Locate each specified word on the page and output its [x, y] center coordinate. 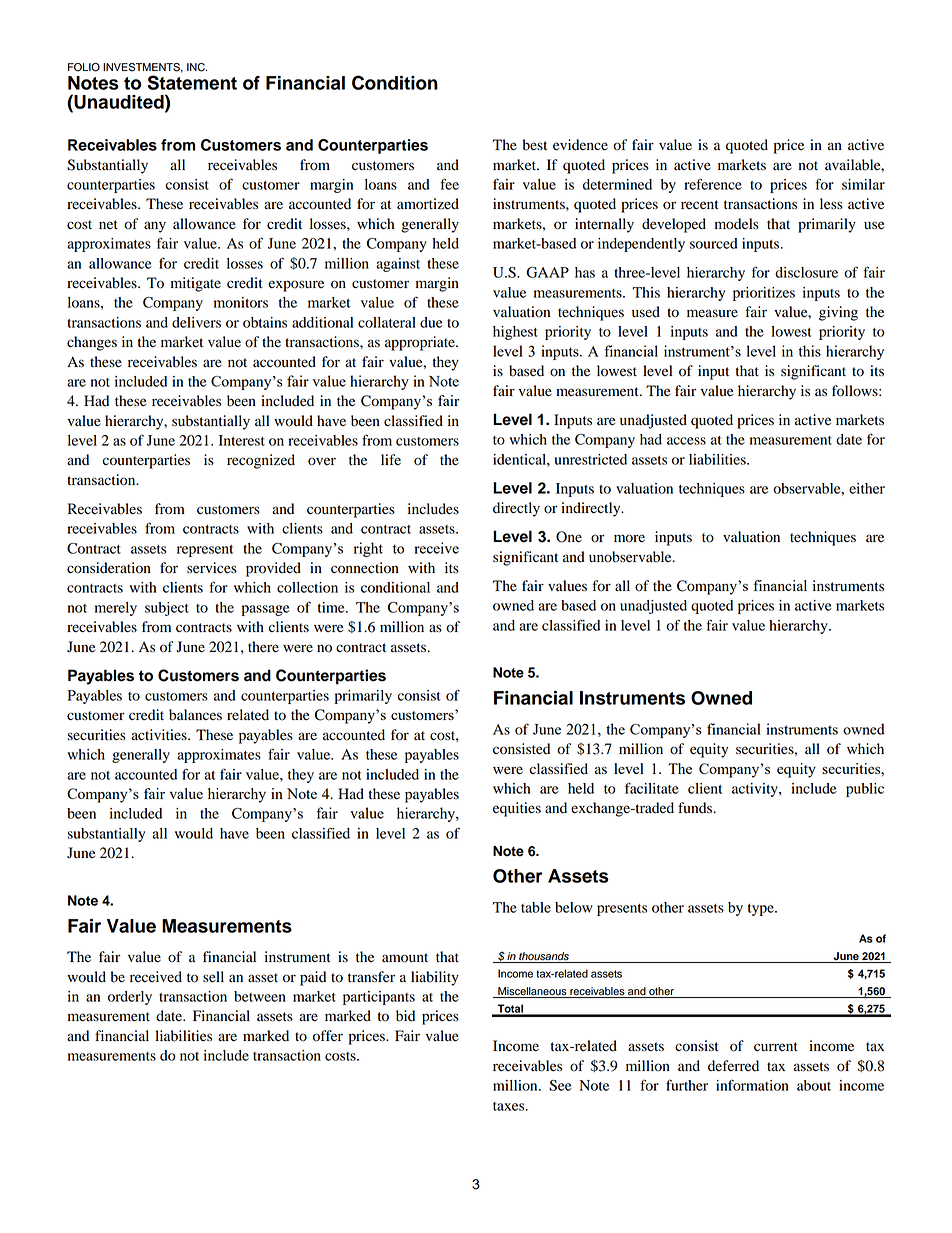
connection [365, 568]
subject [167, 609]
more [629, 538]
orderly [130, 998]
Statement [192, 82]
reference [713, 184]
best [535, 145]
